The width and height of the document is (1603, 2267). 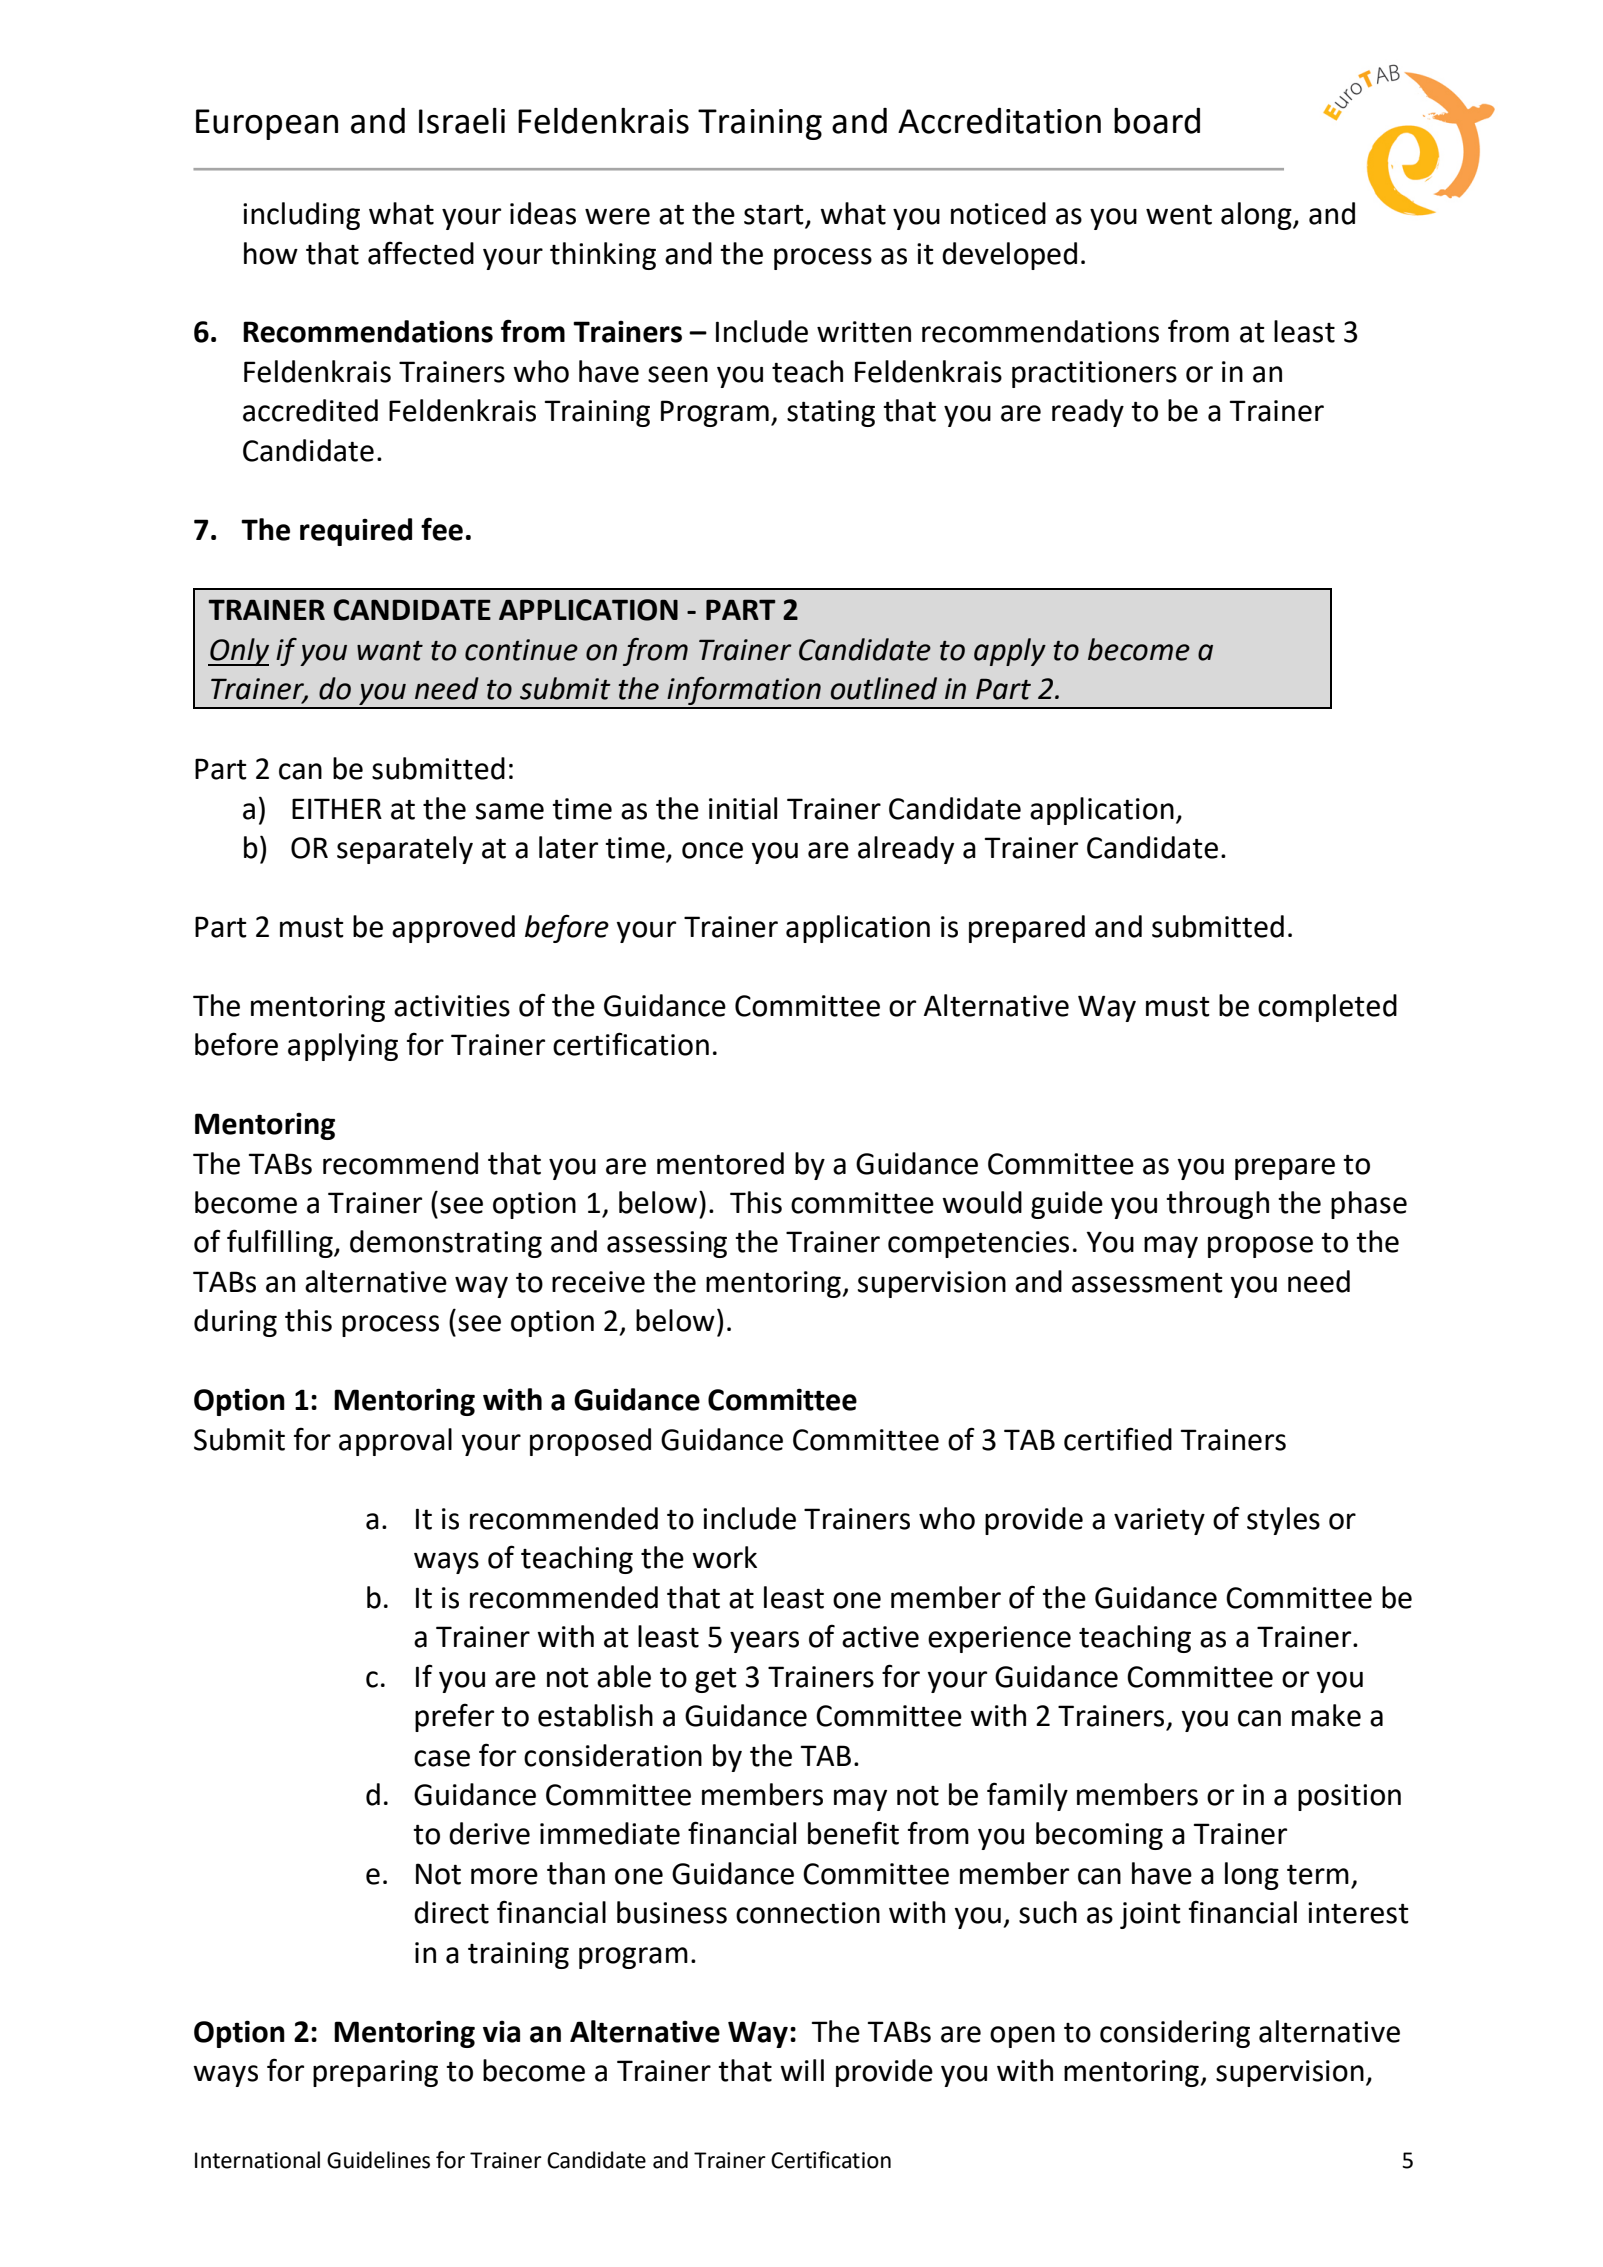 What do you see at coordinates (884, 688) in the document?
I see `outlined` at bounding box center [884, 688].
